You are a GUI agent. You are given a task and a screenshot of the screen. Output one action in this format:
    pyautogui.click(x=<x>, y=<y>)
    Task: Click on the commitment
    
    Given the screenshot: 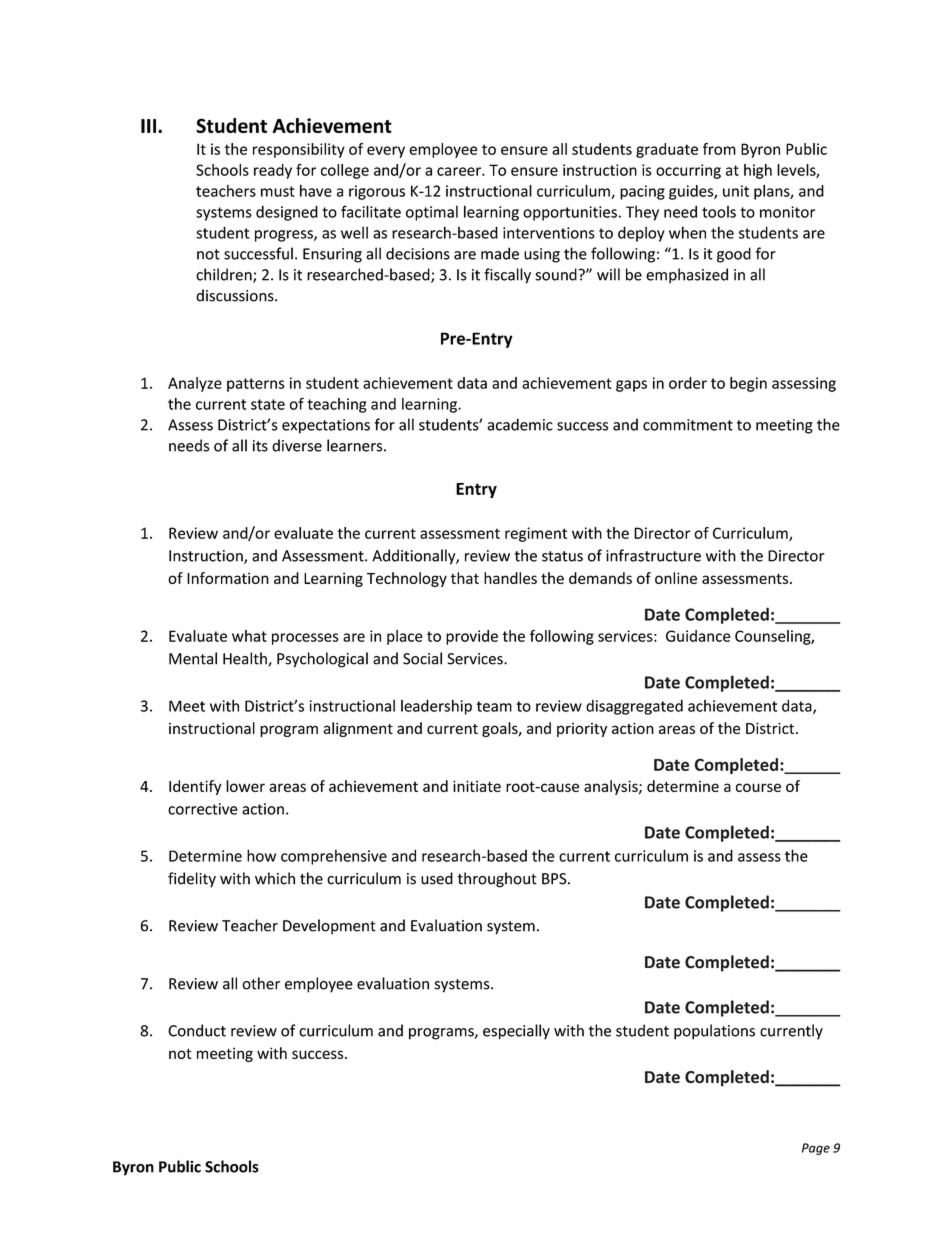 What is the action you would take?
    pyautogui.click(x=688, y=425)
